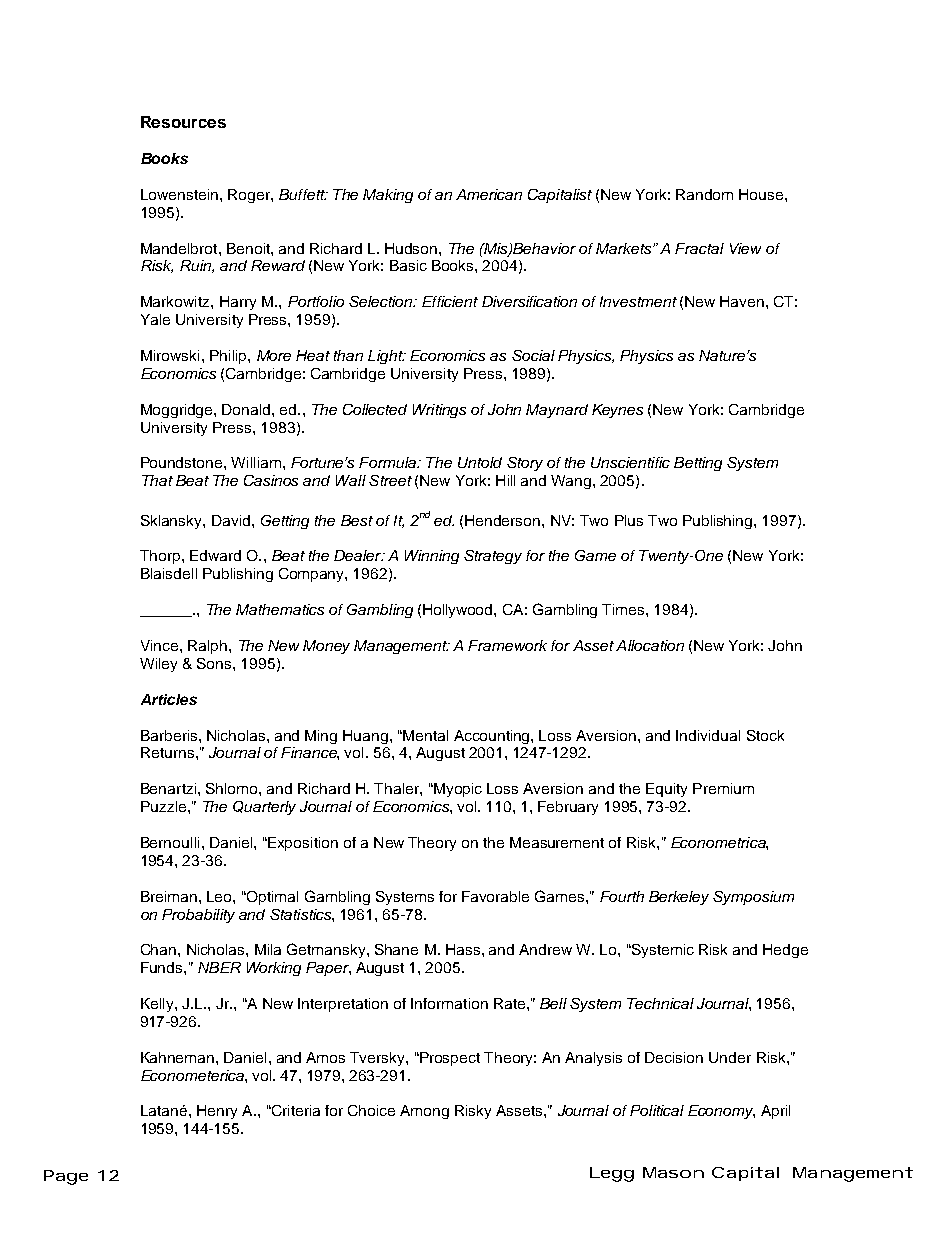 The width and height of the page is (952, 1233). I want to click on Berkeley, so click(679, 898).
